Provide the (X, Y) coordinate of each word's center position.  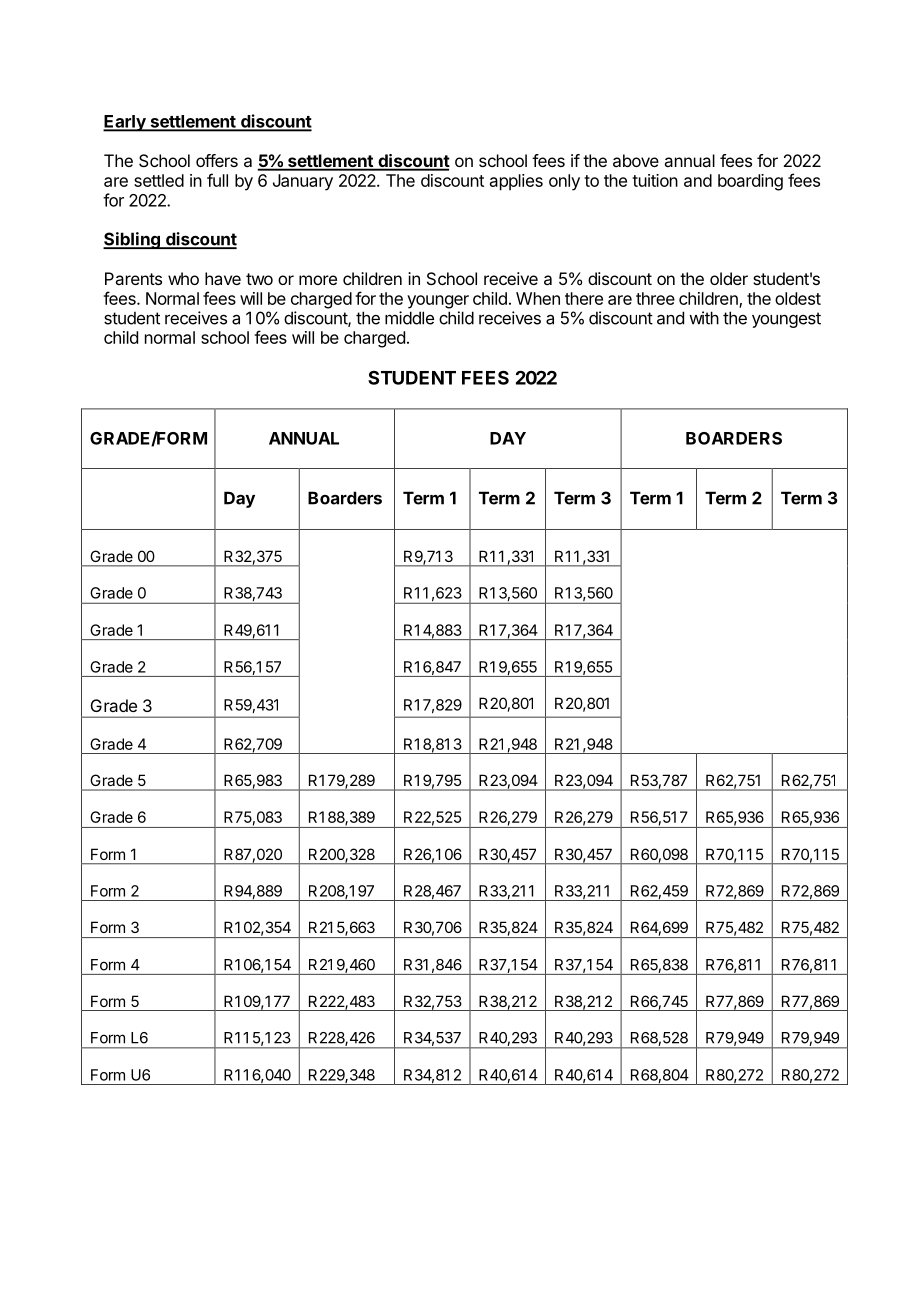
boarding (750, 182)
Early (125, 123)
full (217, 180)
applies (516, 182)
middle (409, 318)
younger (438, 302)
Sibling (132, 240)
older (729, 278)
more (318, 280)
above (636, 160)
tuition (655, 180)
